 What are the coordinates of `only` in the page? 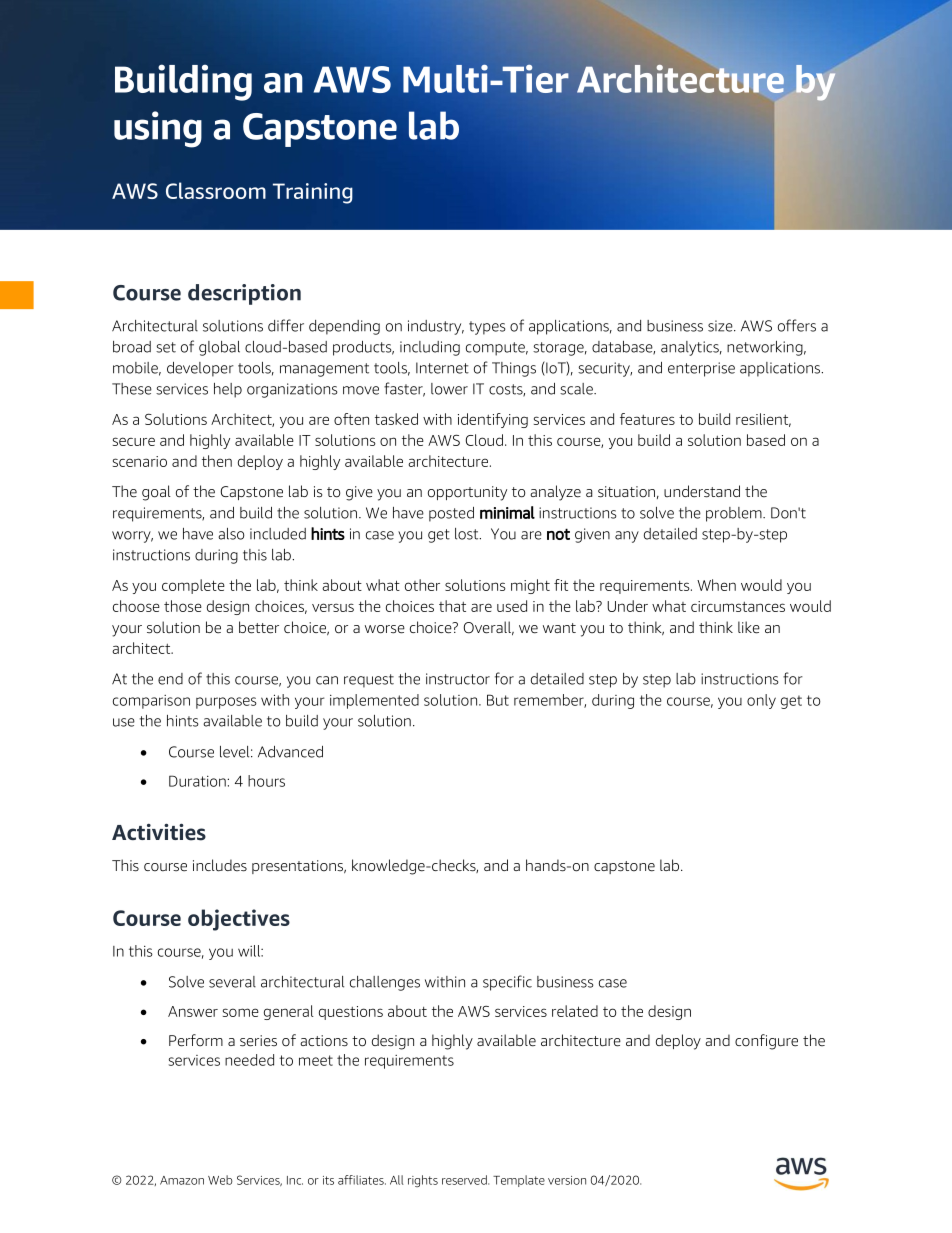 It's located at (761, 701).
